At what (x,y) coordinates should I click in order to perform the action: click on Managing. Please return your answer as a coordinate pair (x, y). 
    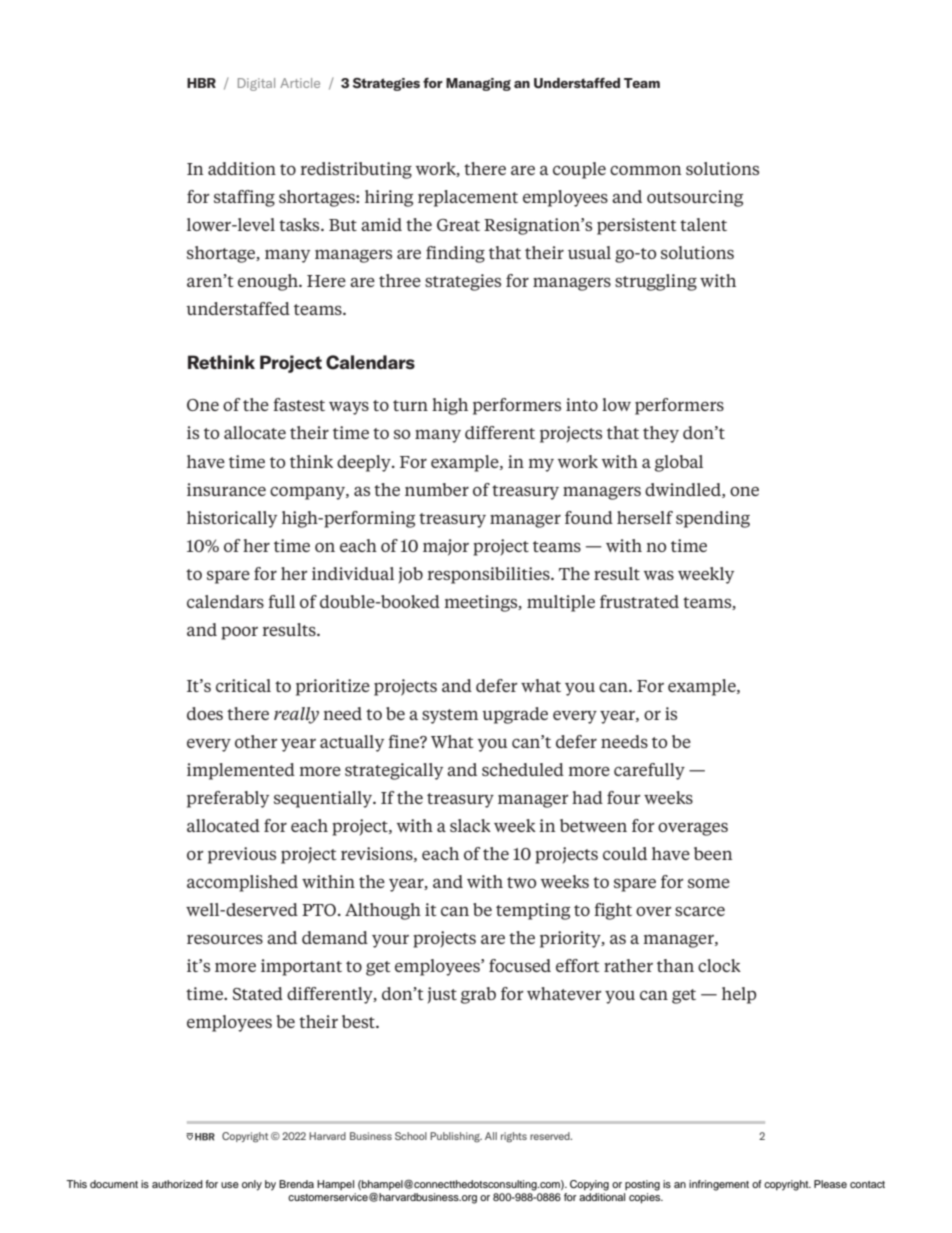
    Looking at the image, I should click on (478, 84).
